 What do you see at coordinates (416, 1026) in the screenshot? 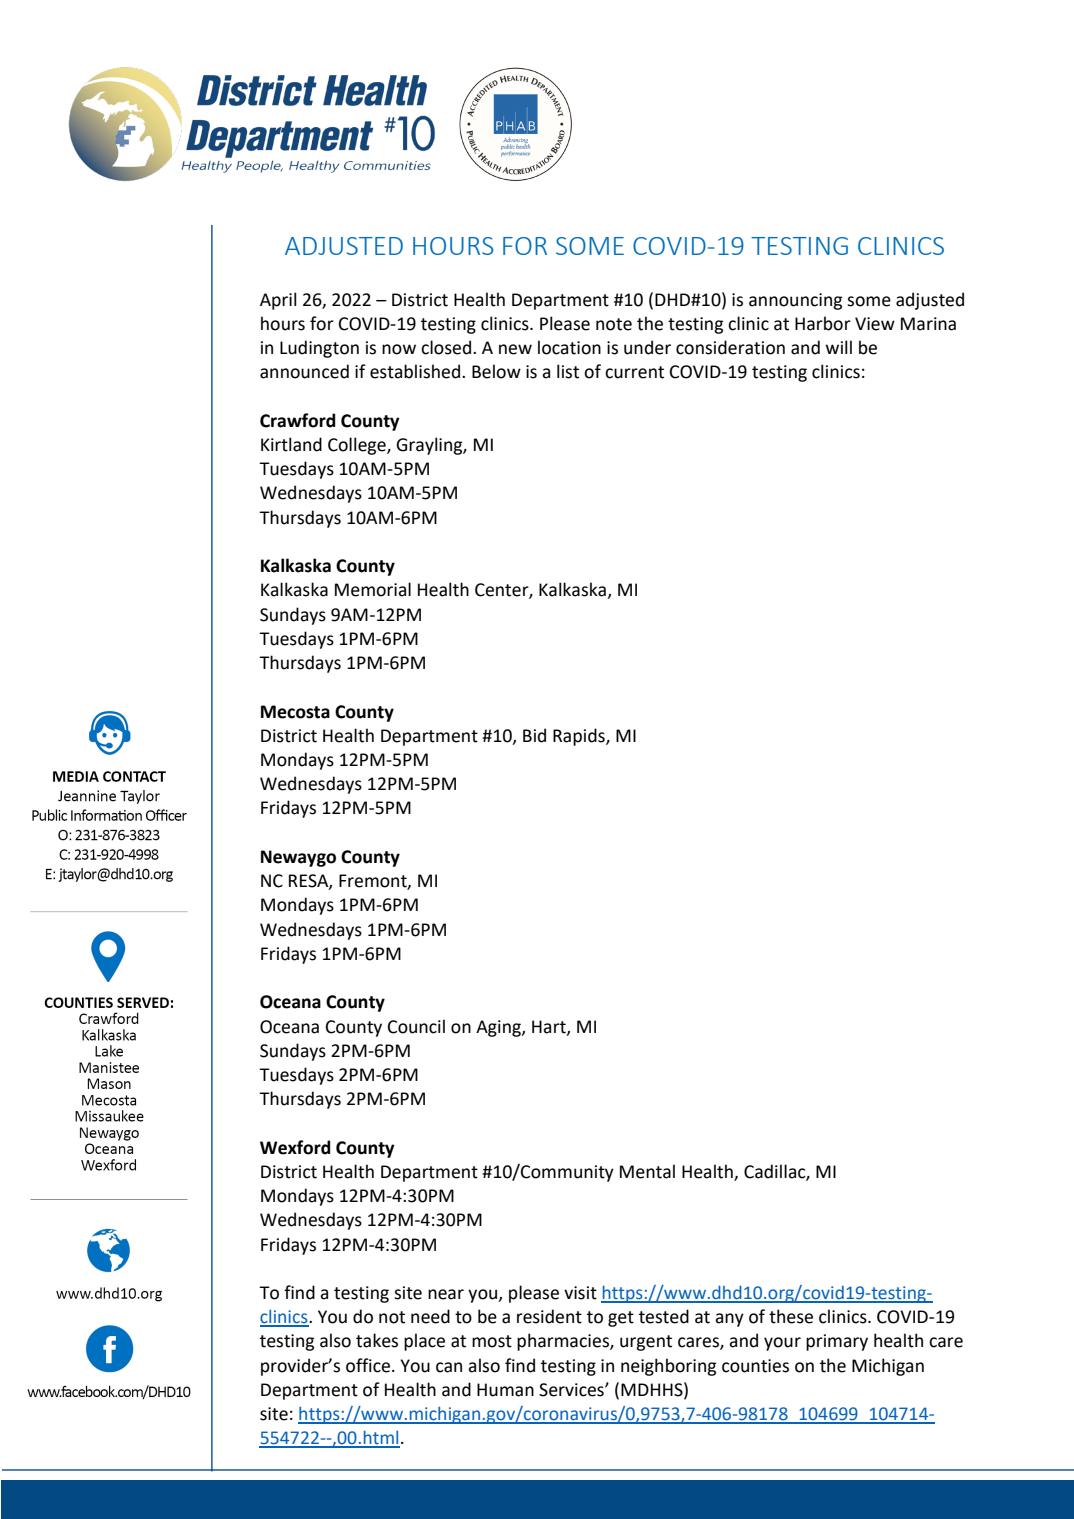
I see `Council` at bounding box center [416, 1026].
